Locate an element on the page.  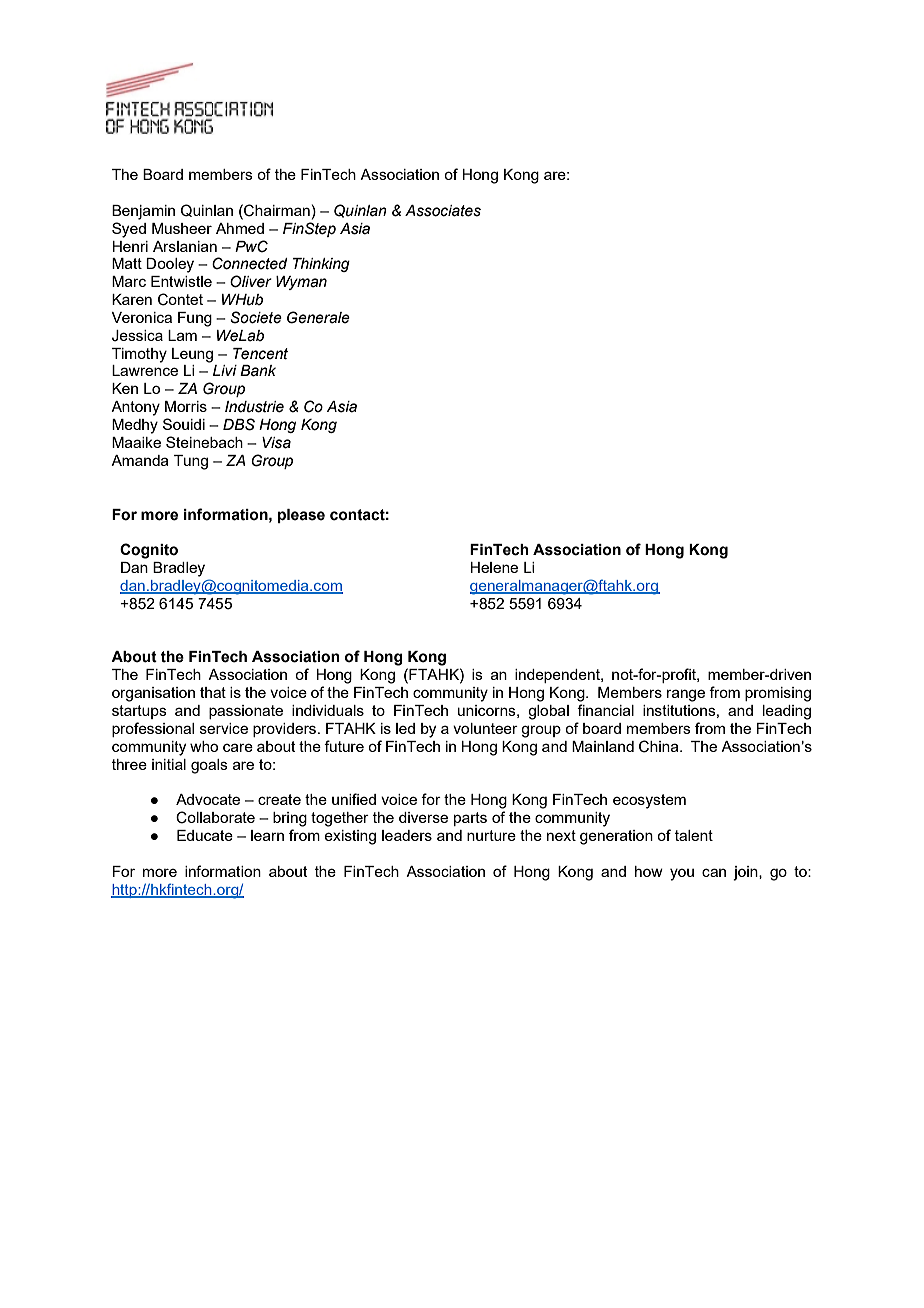
nurture is located at coordinates (491, 835).
